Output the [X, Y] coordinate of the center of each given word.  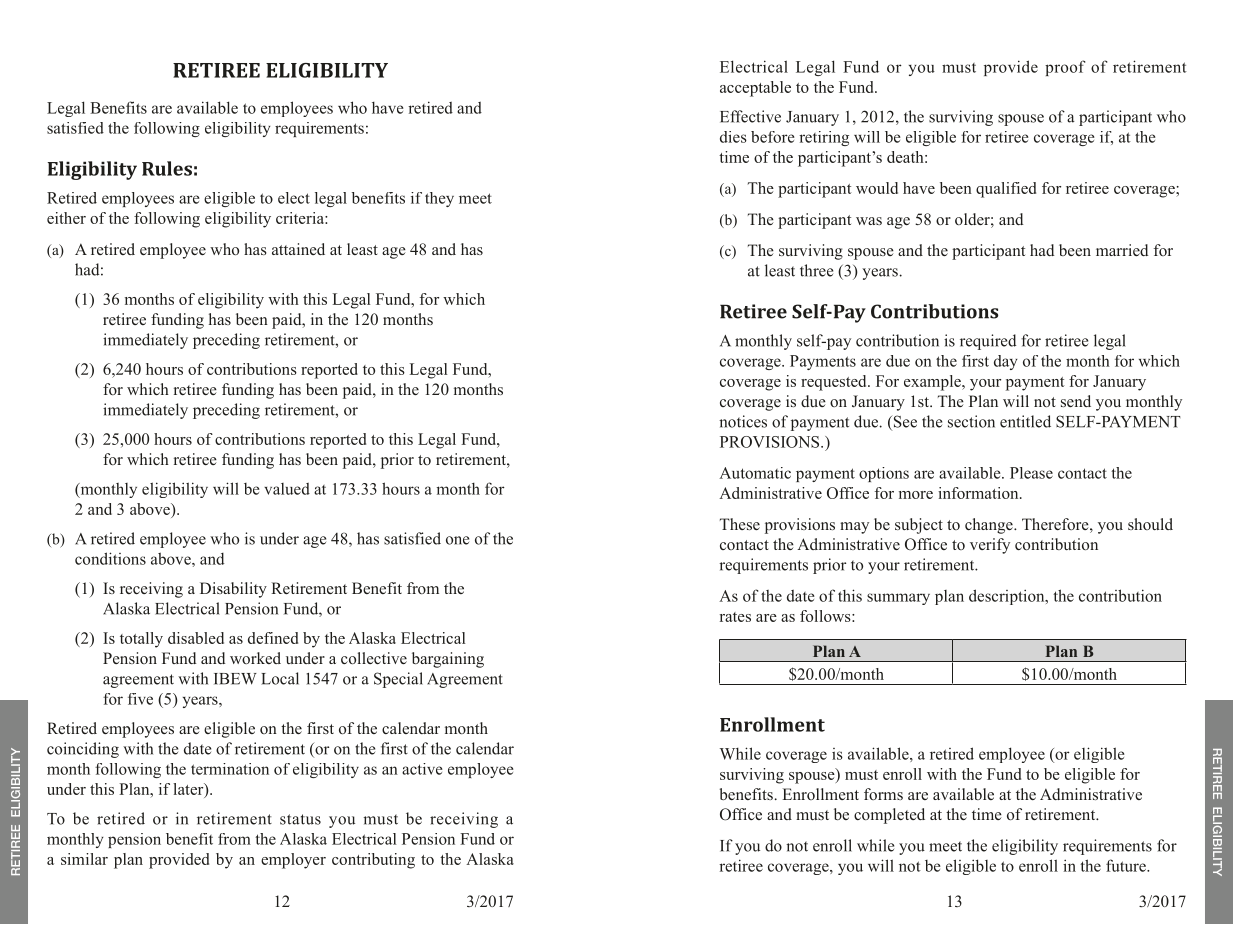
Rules [167, 168]
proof [1065, 68]
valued [287, 489]
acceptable [755, 89]
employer [293, 861]
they [439, 199]
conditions [110, 558]
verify [990, 546]
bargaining [448, 660]
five [140, 699]
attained [298, 249]
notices [743, 421]
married [1122, 250]
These [740, 524]
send [1076, 401]
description [1008, 597]
